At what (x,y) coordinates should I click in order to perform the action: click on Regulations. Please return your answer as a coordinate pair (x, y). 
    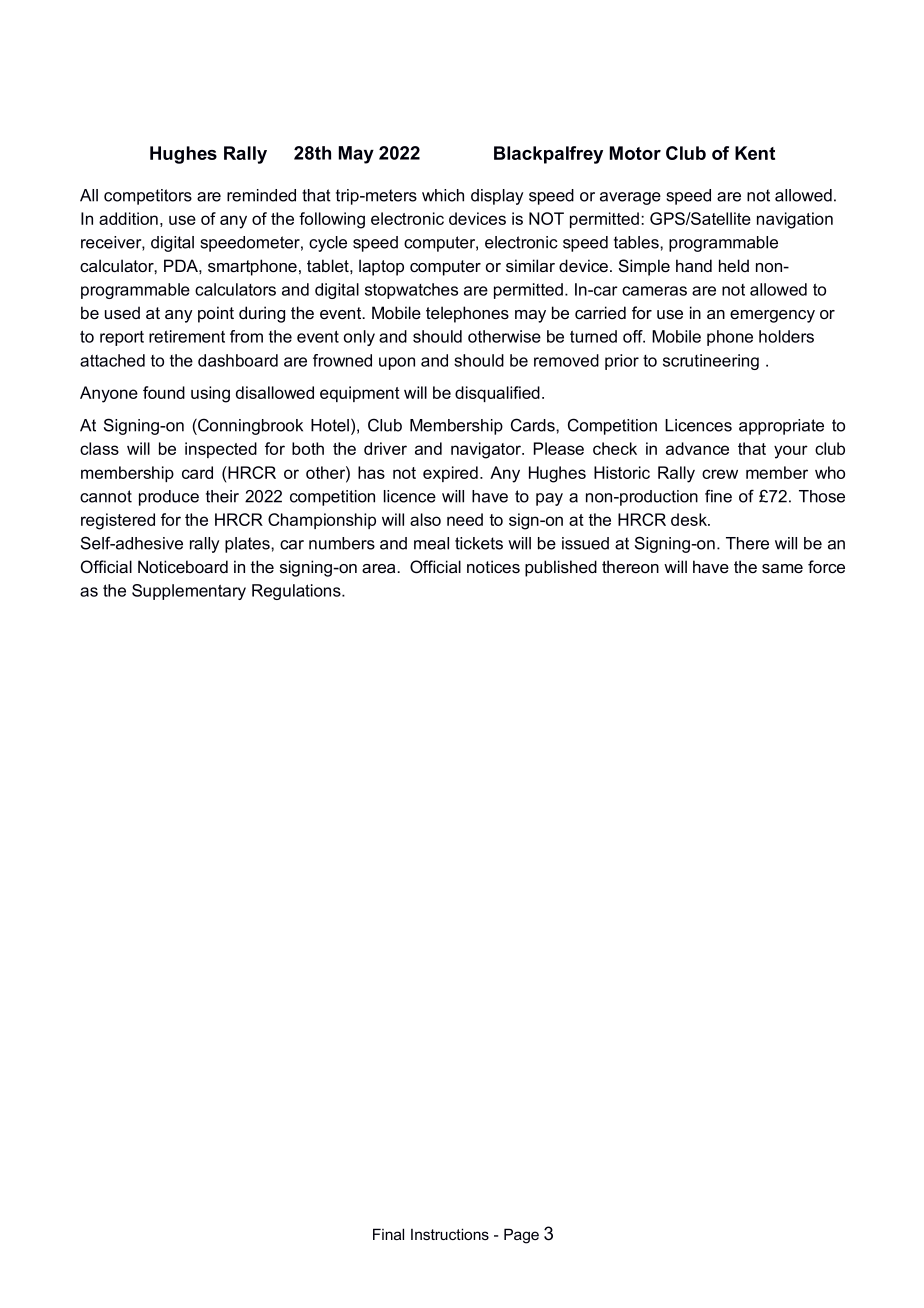
    Looking at the image, I should click on (297, 592).
